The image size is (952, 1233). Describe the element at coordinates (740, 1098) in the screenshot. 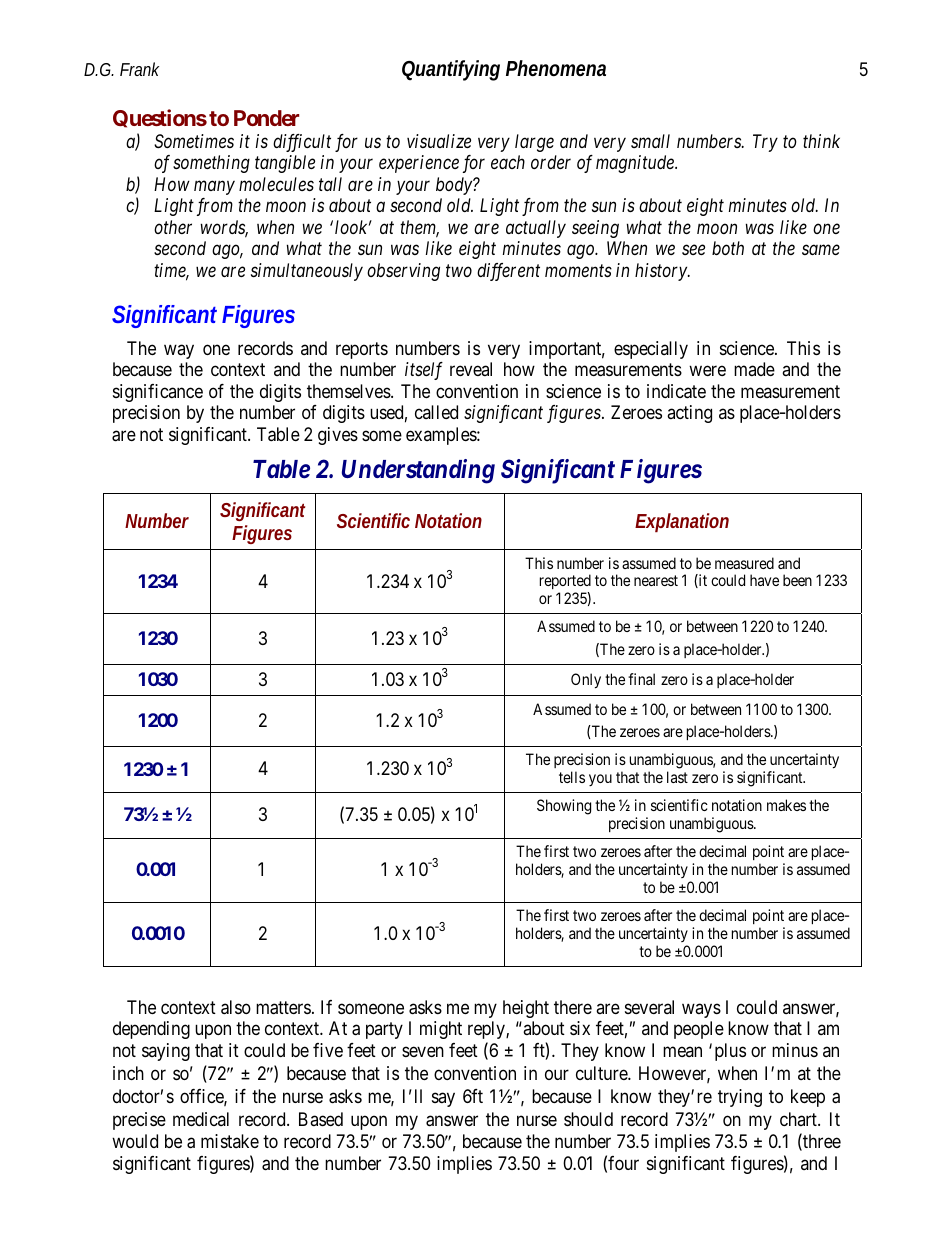

I see `trying` at that location.
